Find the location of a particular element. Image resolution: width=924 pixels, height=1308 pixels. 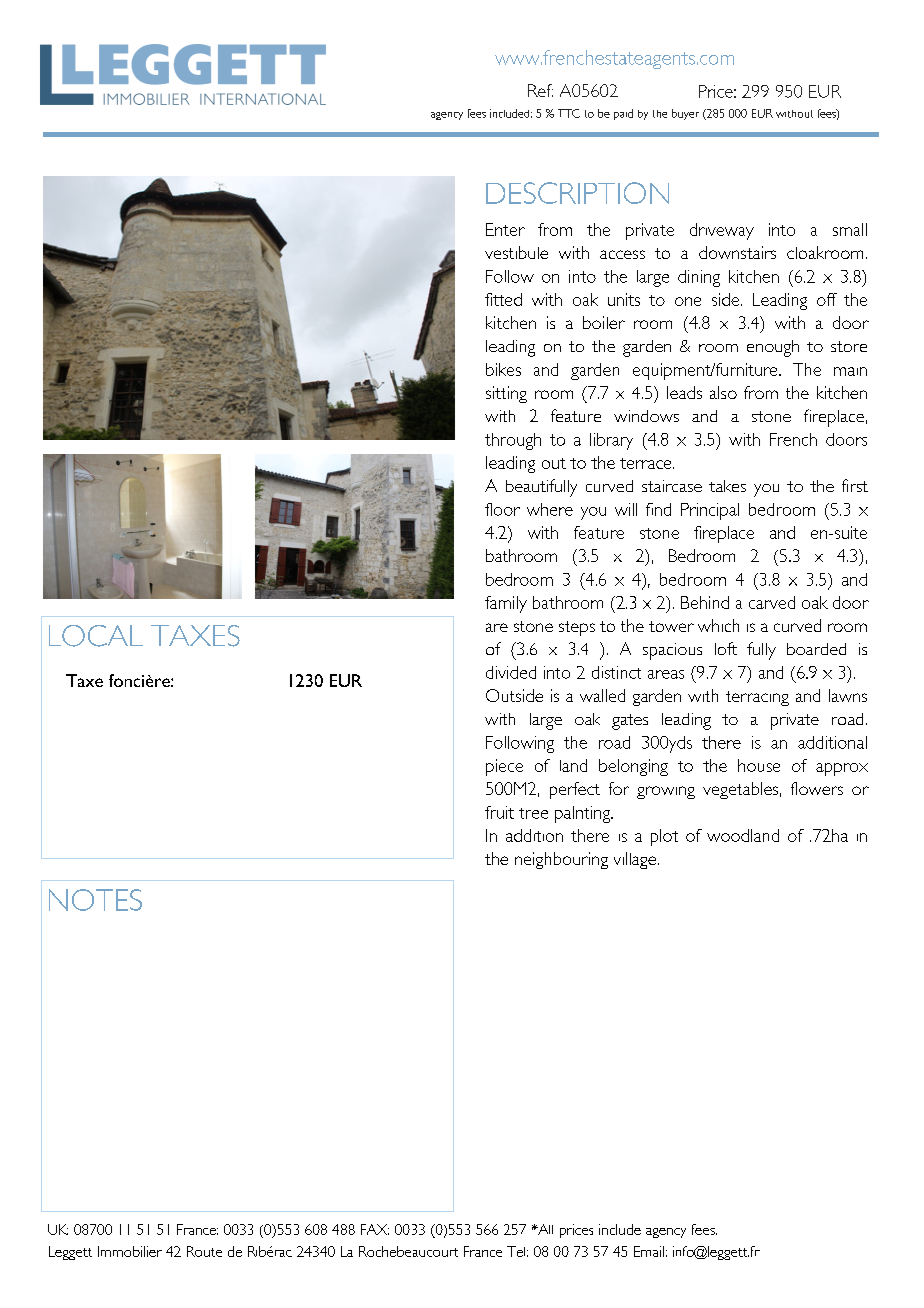

also is located at coordinates (723, 392).
